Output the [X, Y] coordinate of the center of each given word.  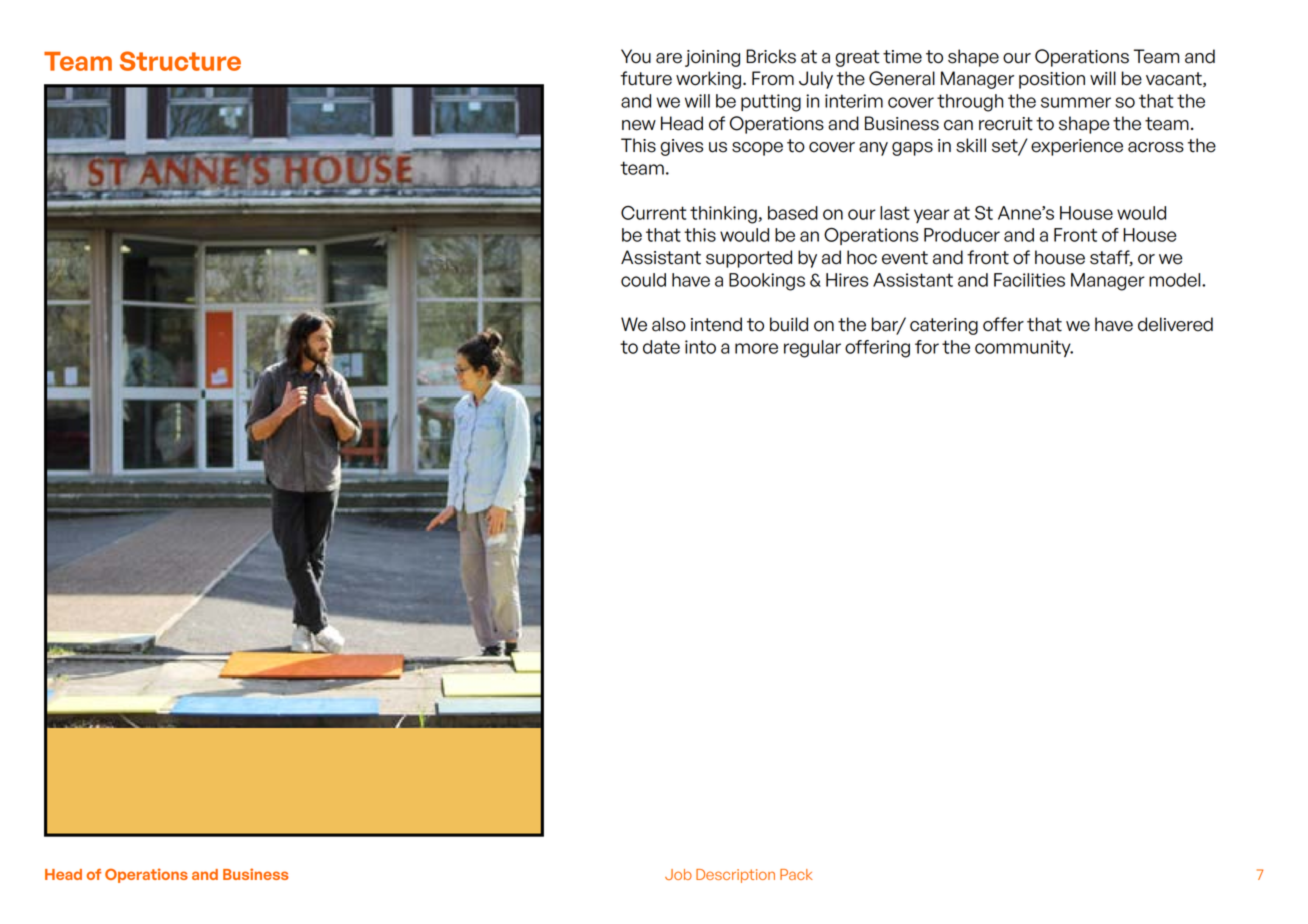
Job [678, 874]
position [1052, 80]
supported [749, 259]
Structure [180, 61]
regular [812, 349]
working [708, 80]
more [756, 348]
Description [735, 876]
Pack [796, 874]
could [643, 280]
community [1024, 348]
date [661, 347]
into [700, 347]
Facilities [1029, 280]
